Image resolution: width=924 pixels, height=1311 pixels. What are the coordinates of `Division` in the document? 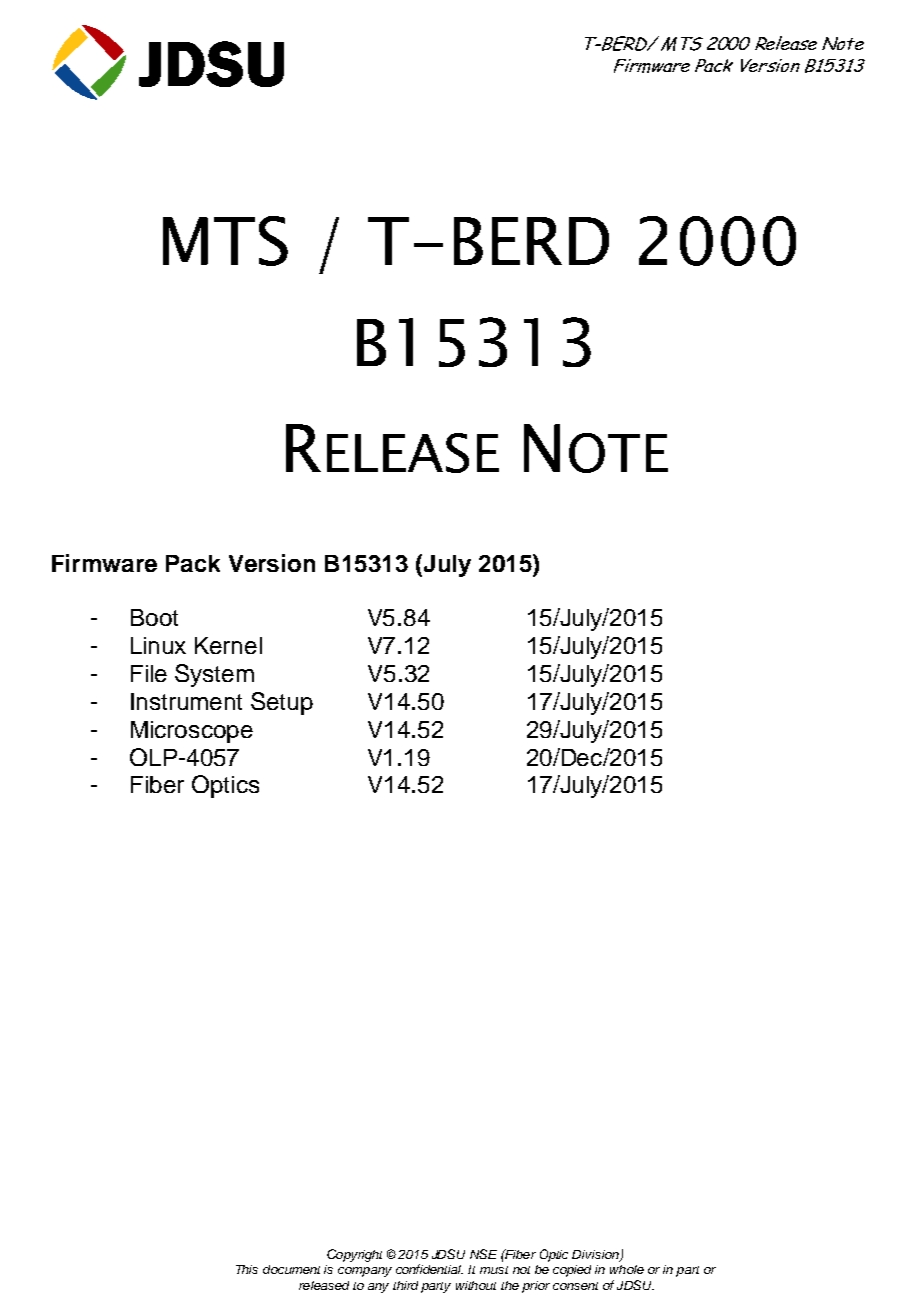 It's located at (596, 1256).
